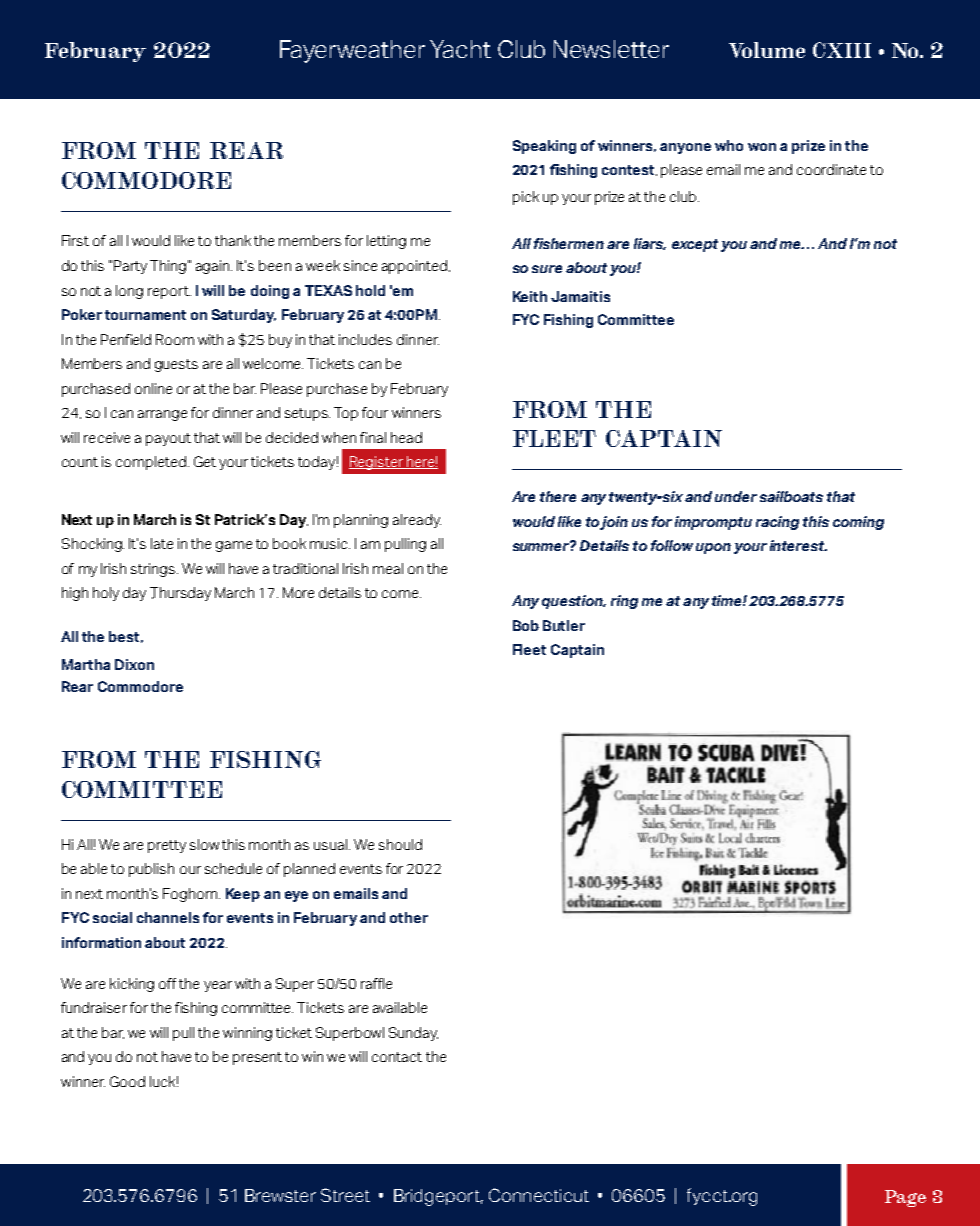 This page has width=980, height=1226. I want to click on Yacht, so click(460, 49).
